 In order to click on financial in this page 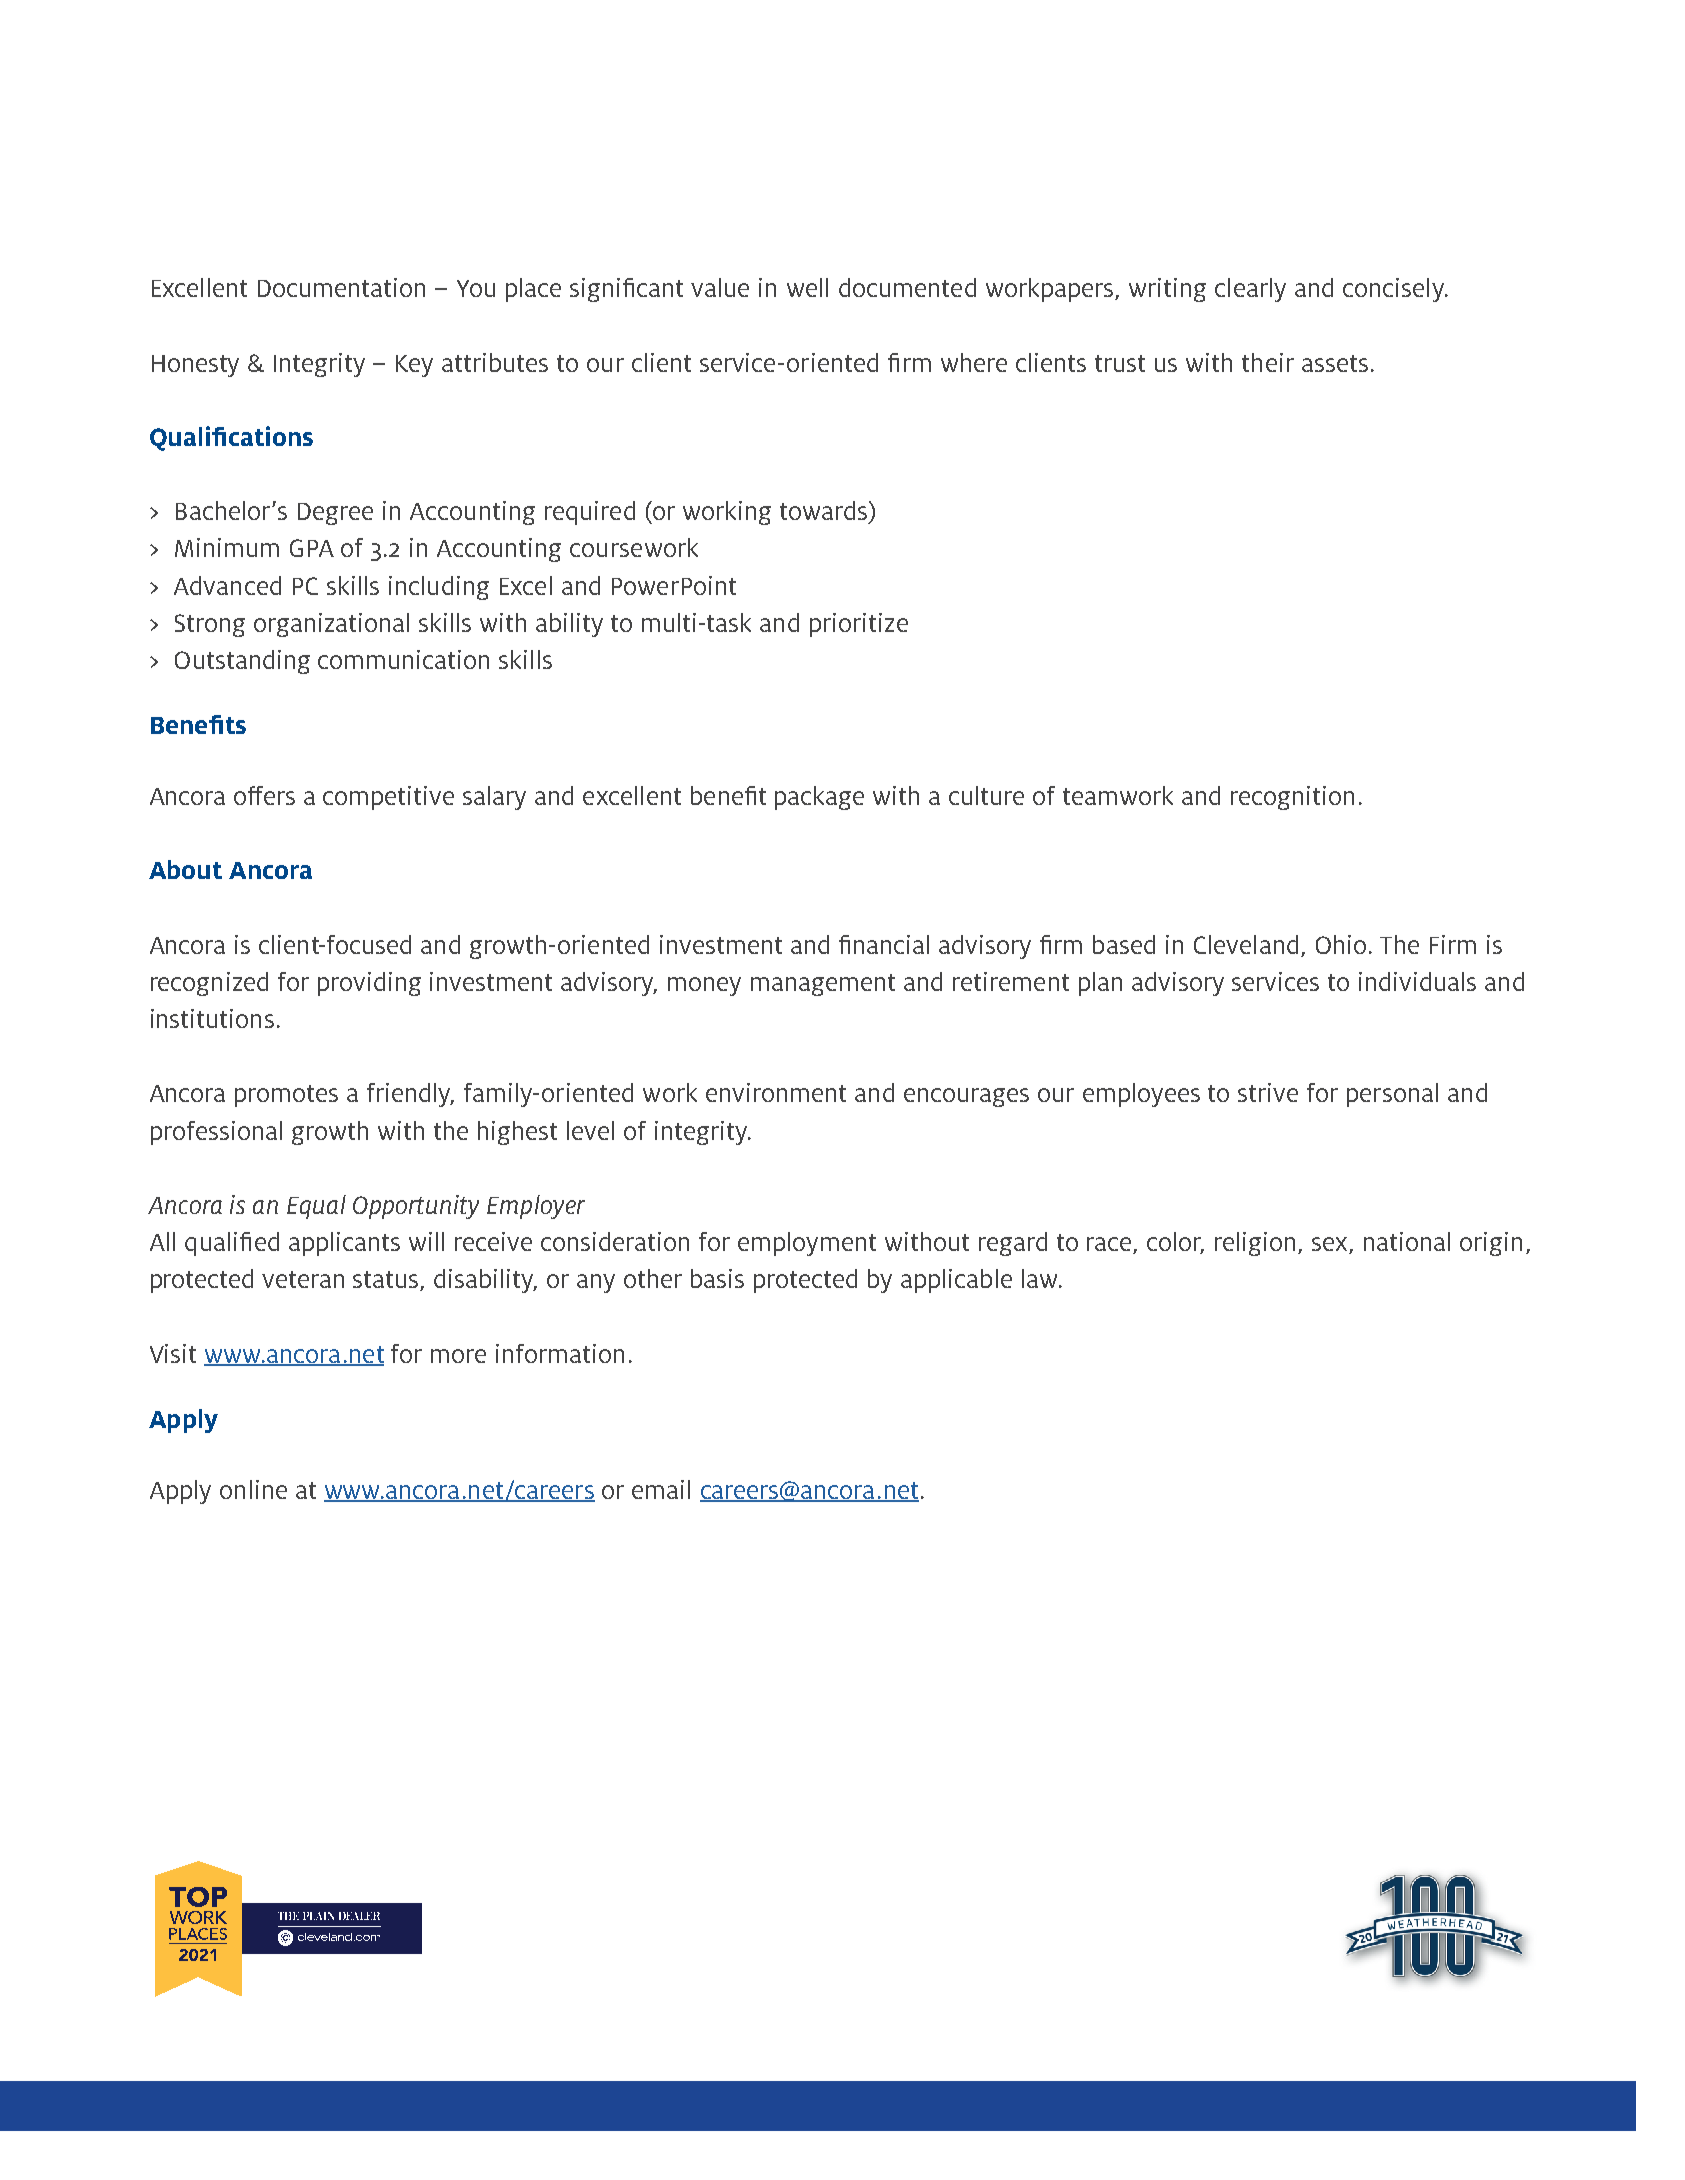, I will do `click(884, 944)`.
